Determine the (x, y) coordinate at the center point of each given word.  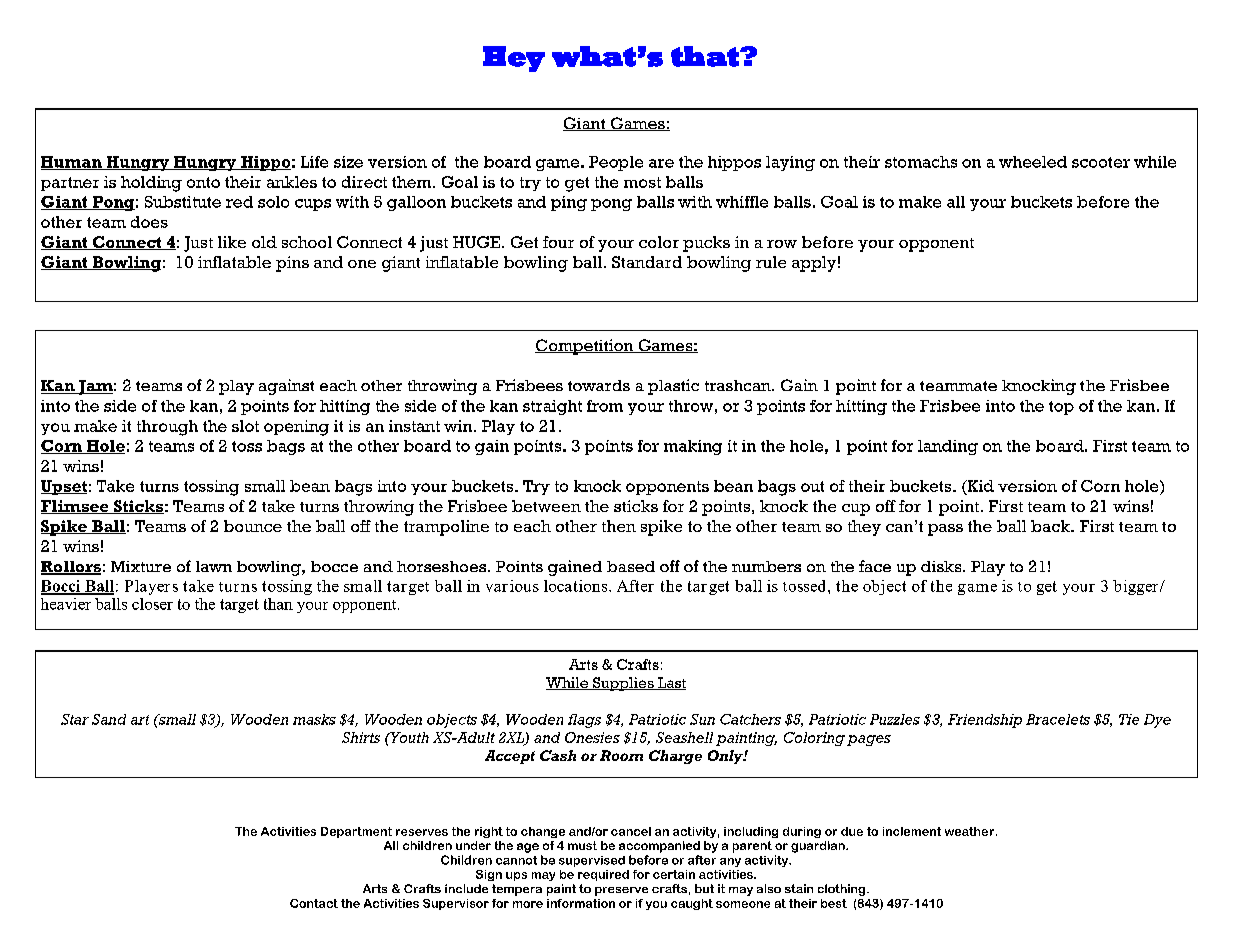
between (546, 506)
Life (314, 162)
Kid (979, 487)
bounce (253, 526)
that (706, 56)
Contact (314, 903)
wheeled (1033, 162)
